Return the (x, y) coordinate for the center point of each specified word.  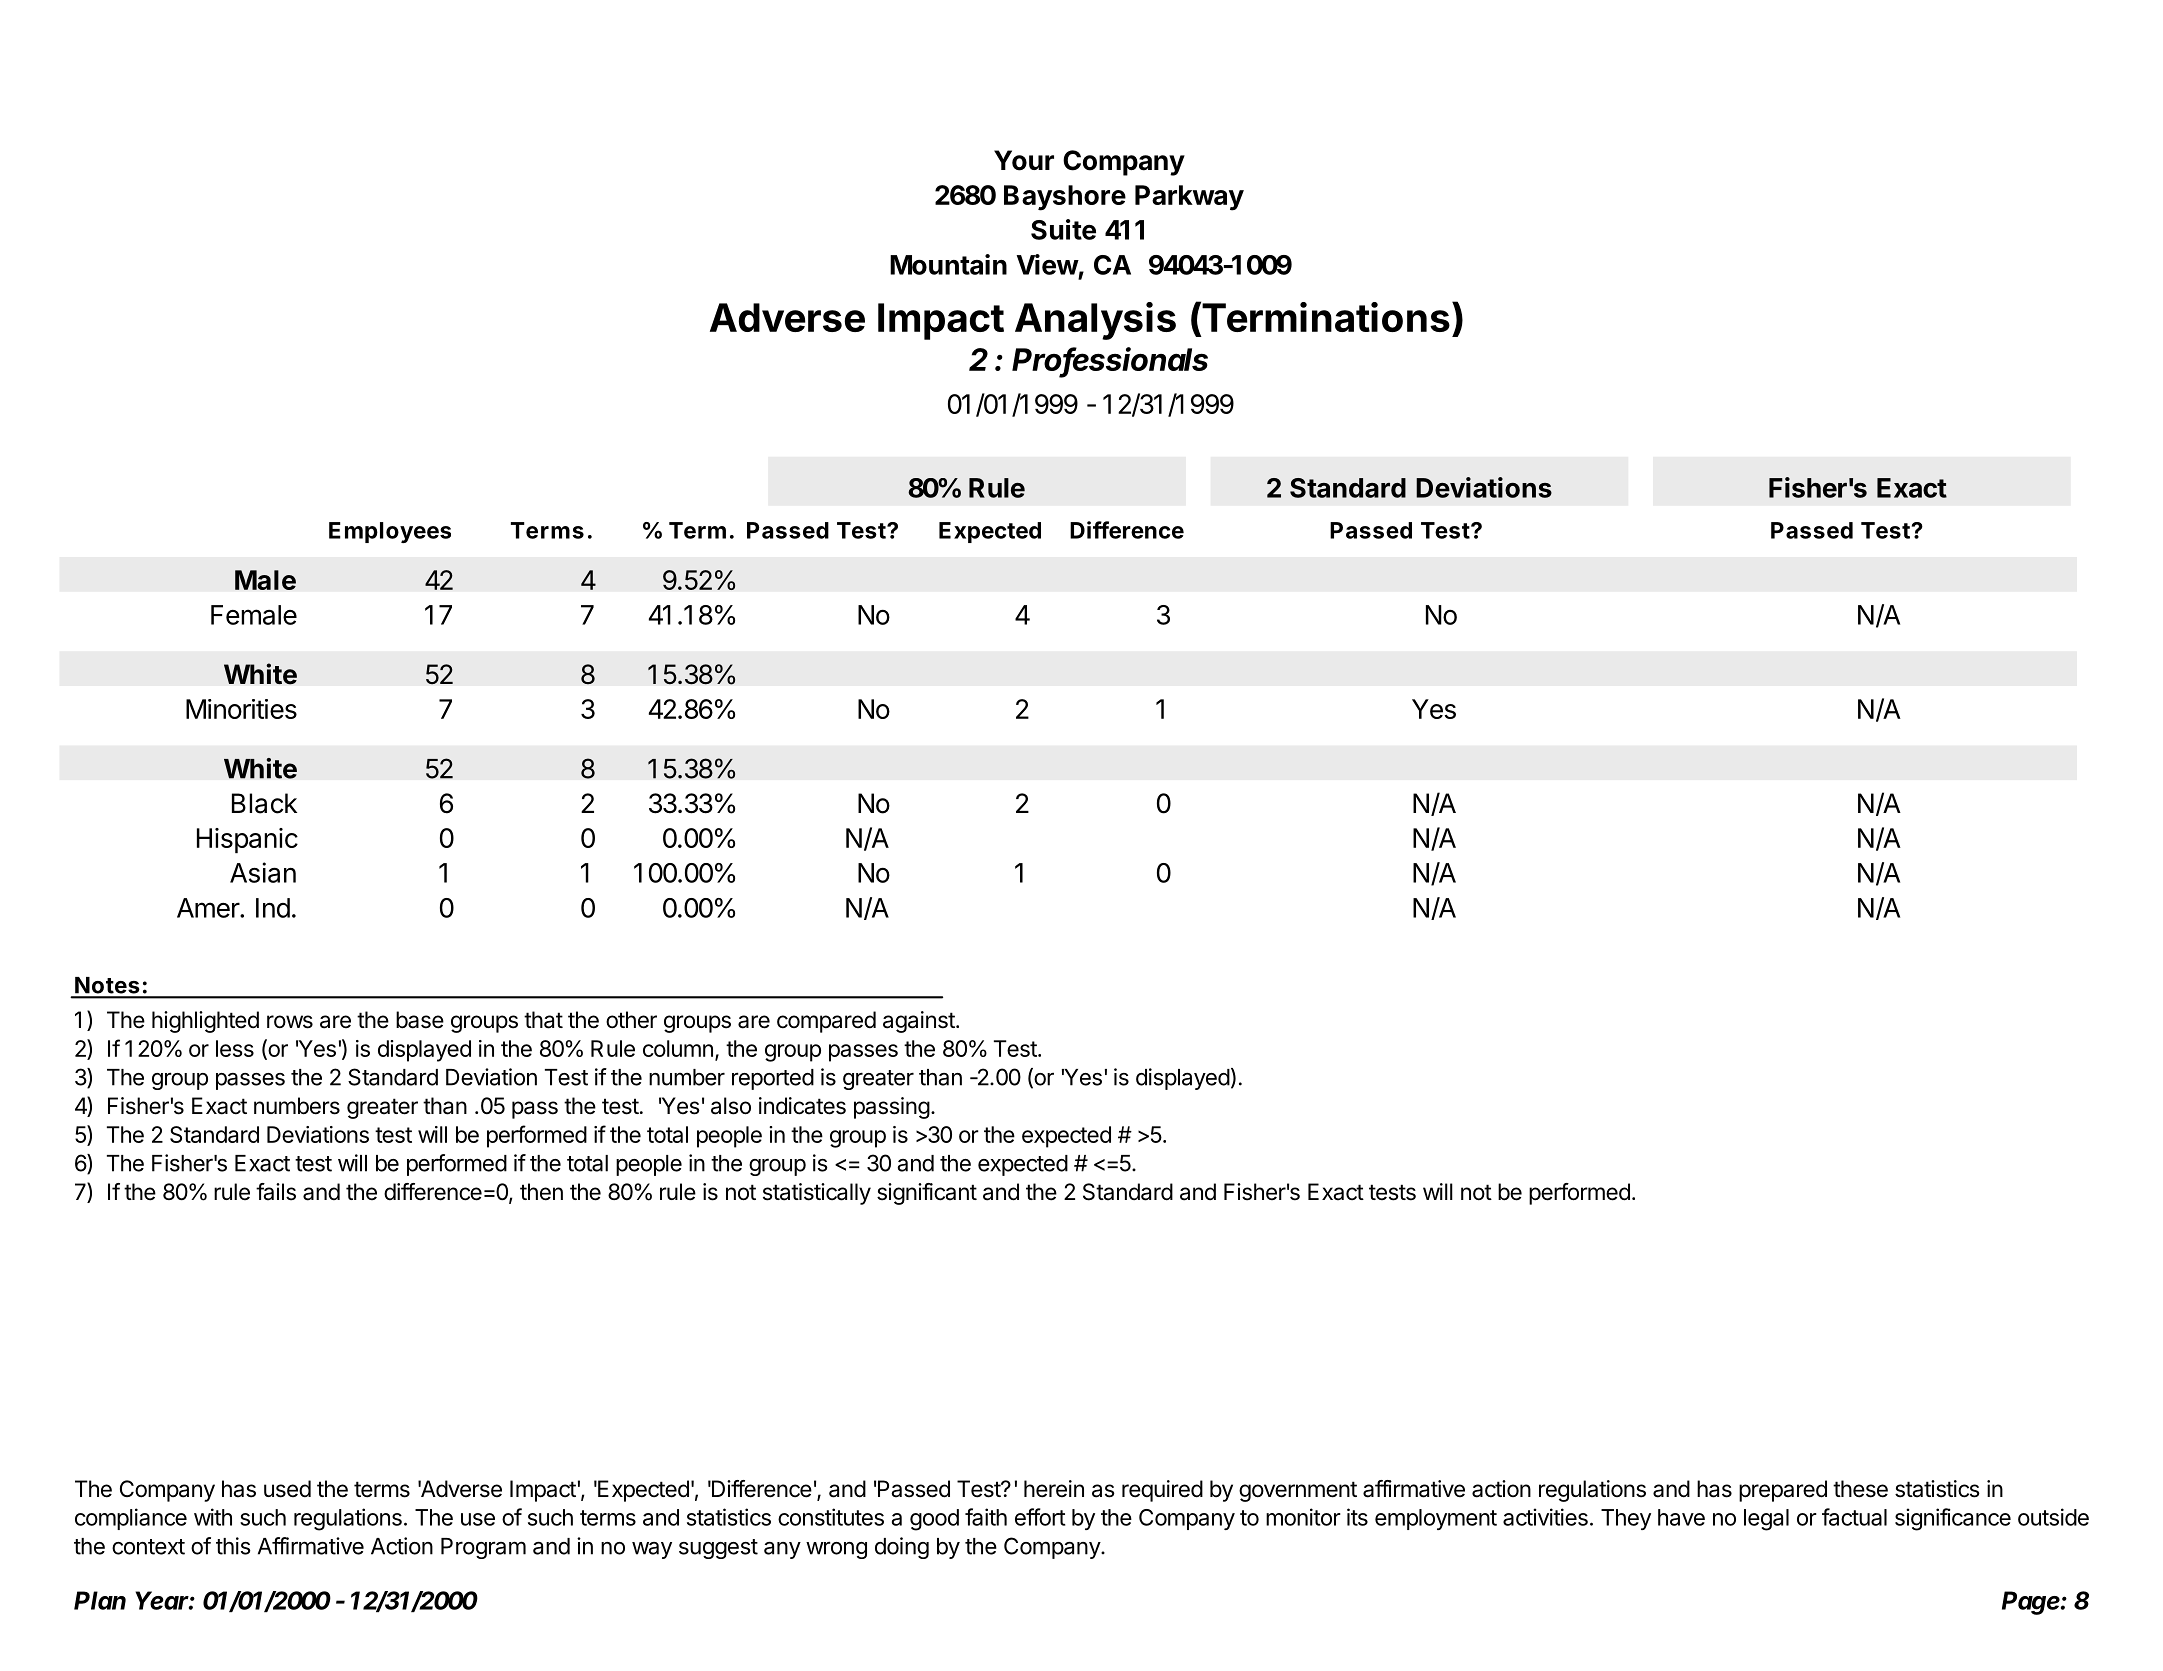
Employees (390, 532)
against (919, 1022)
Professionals (1110, 360)
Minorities (241, 709)
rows (290, 1022)
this (233, 1546)
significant (927, 1194)
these (1860, 1489)
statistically (817, 1194)
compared (826, 1022)
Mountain (948, 264)
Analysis (1095, 321)
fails (276, 1192)
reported (773, 1079)
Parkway (1189, 198)
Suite (1063, 229)
